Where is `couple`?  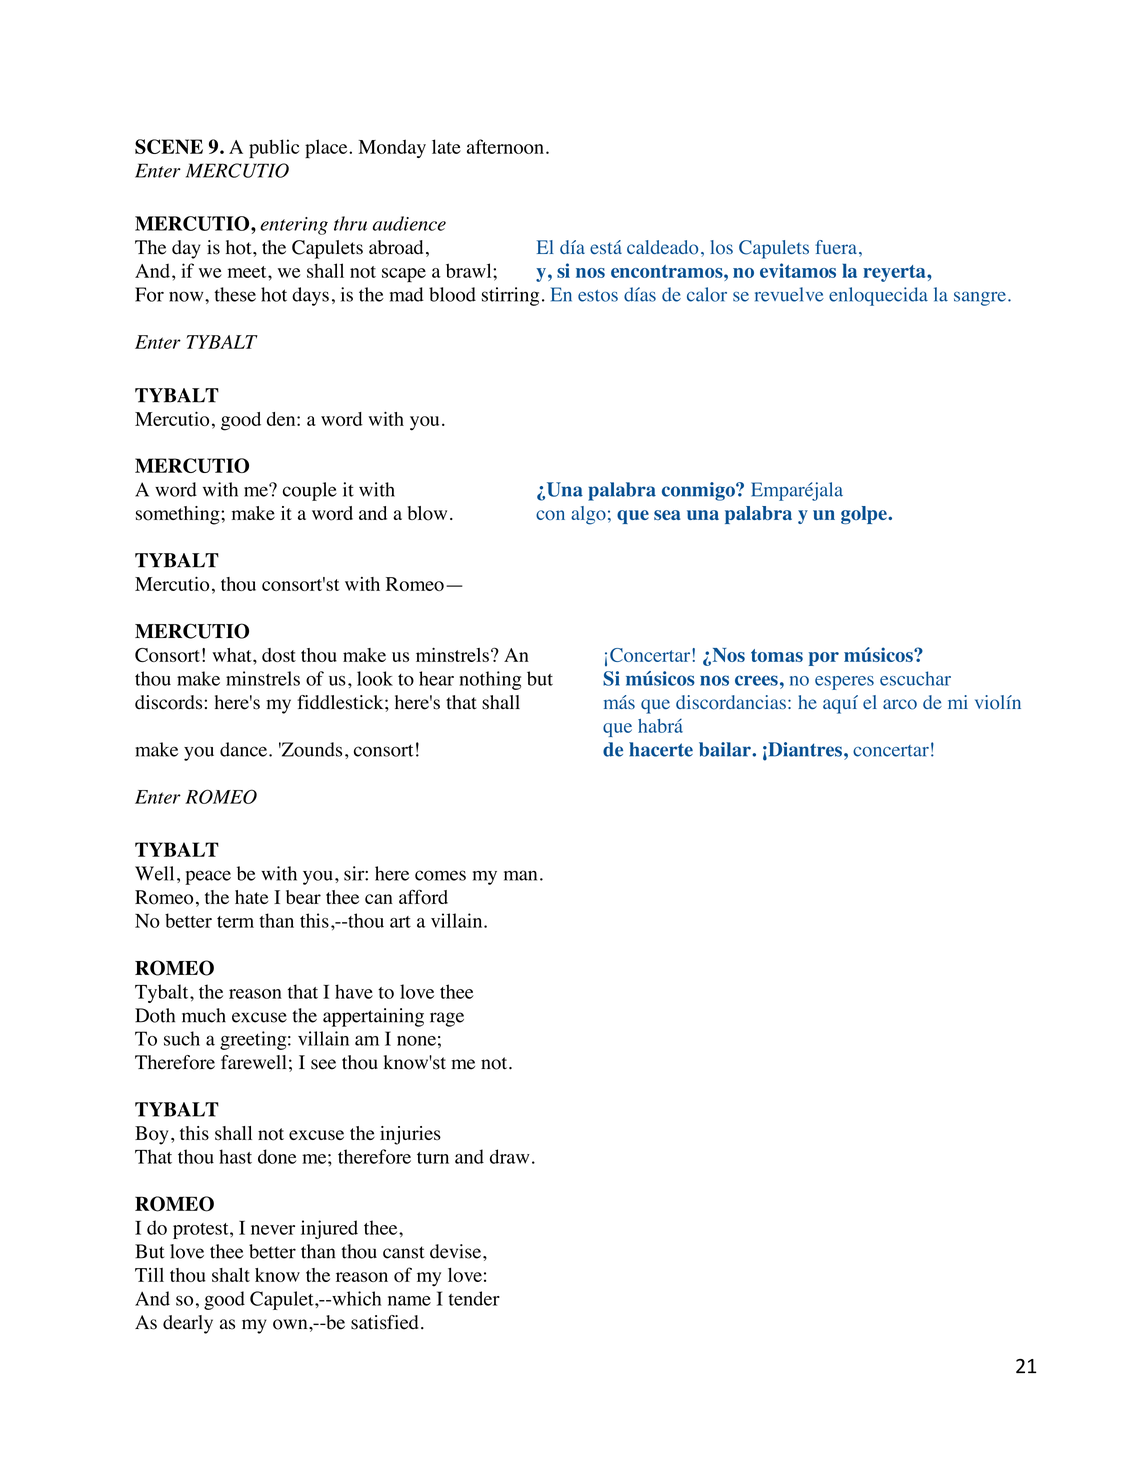 couple is located at coordinates (310, 491).
